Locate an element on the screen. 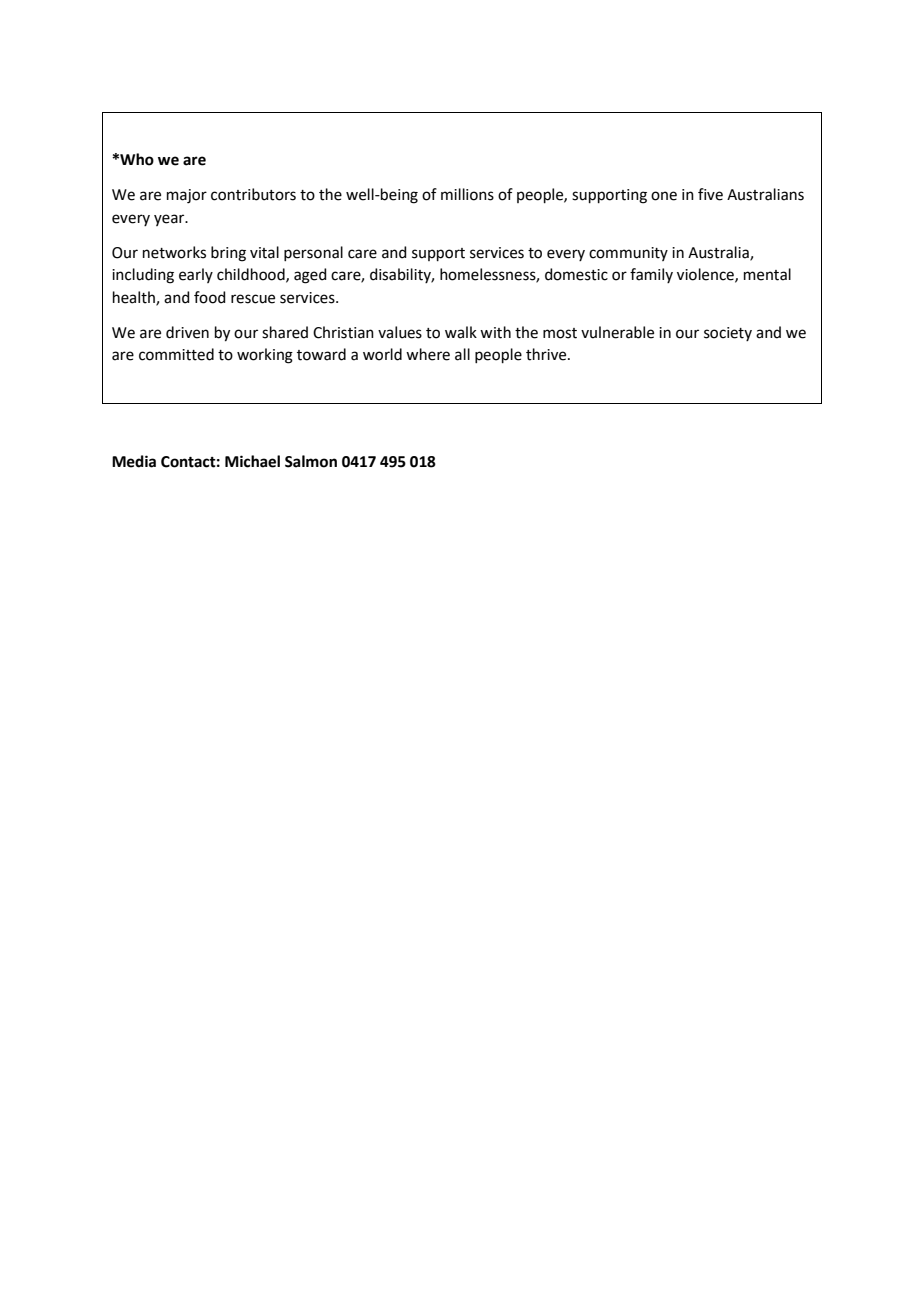 The image size is (924, 1308). family is located at coordinates (651, 275).
